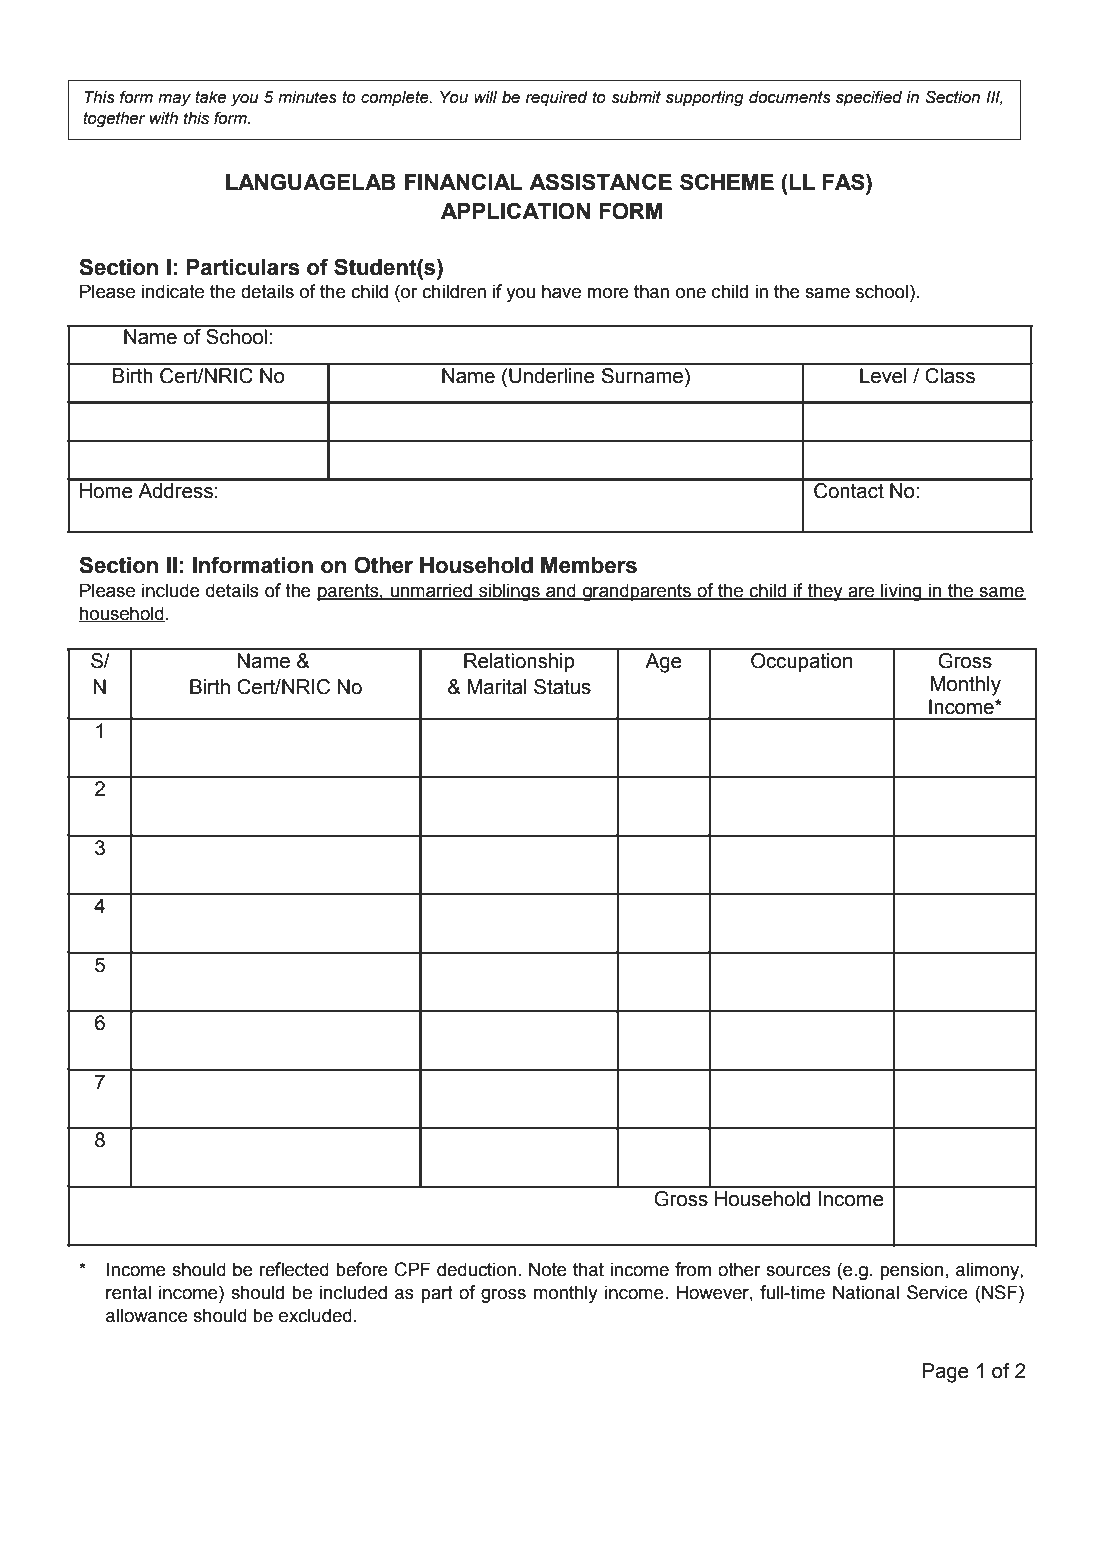  I want to click on they, so click(825, 592).
